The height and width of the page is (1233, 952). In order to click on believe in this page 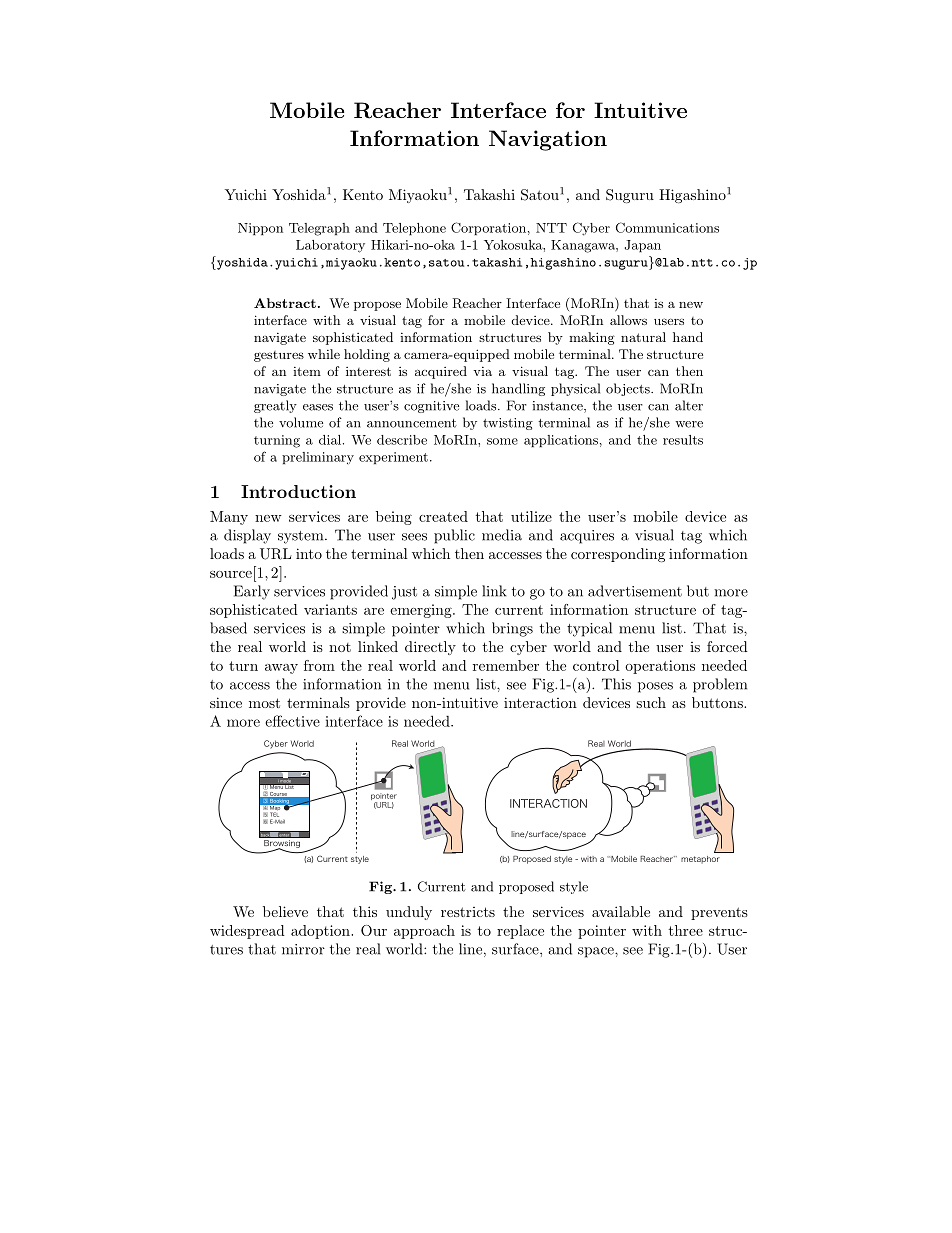, I will do `click(285, 911)`.
